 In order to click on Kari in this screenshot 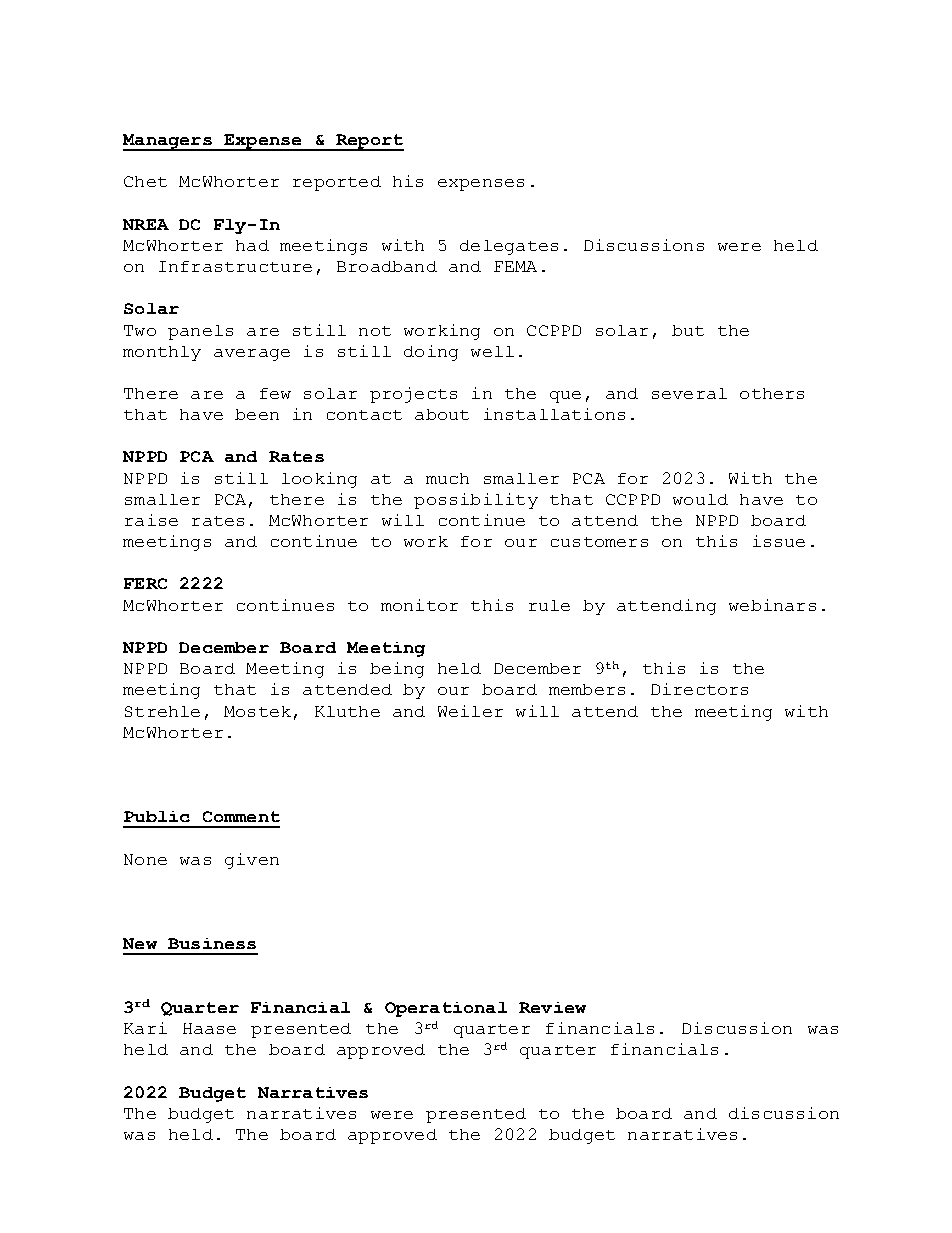, I will do `click(145, 1028)`.
